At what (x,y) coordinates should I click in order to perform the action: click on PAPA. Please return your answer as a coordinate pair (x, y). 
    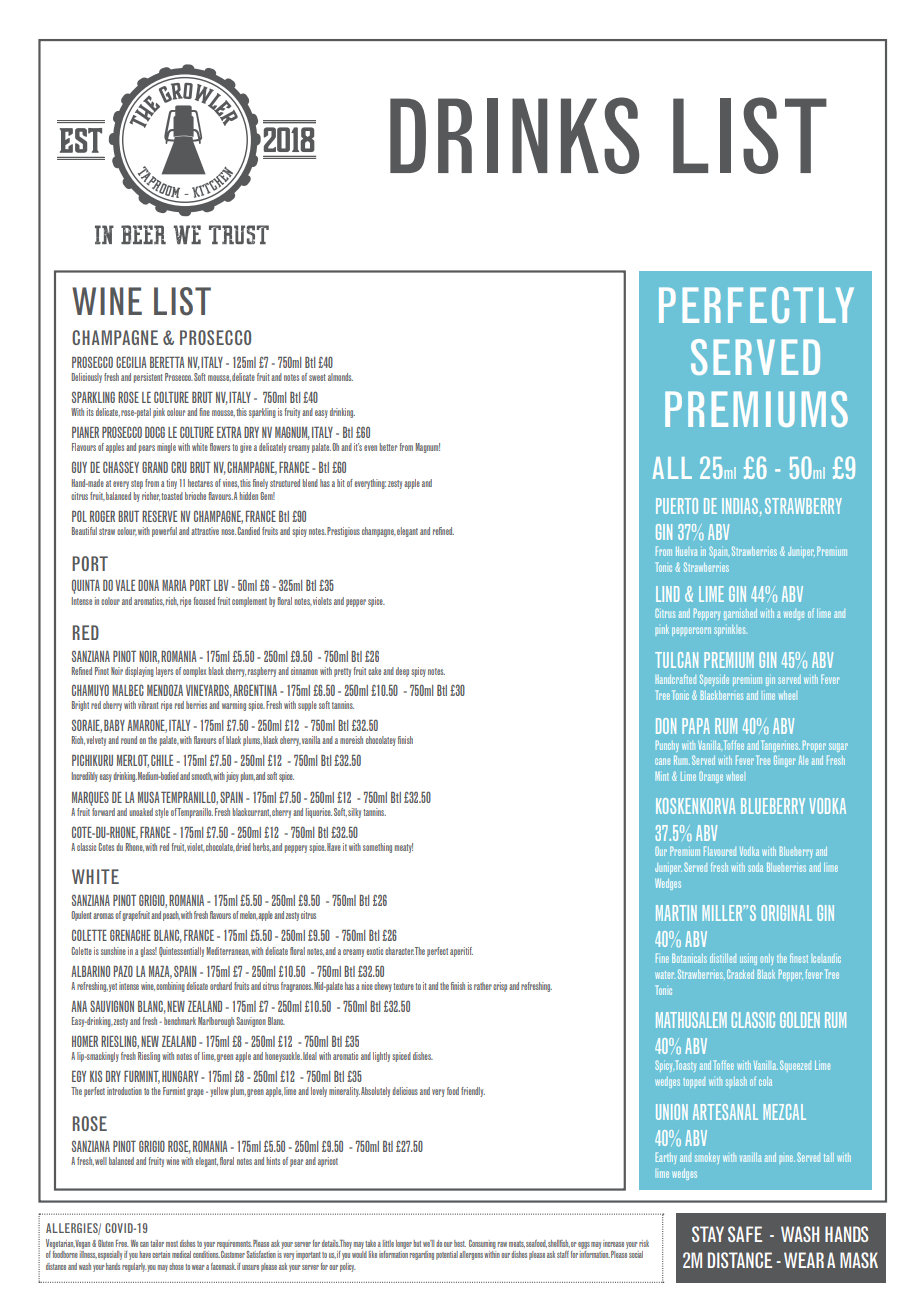
    Looking at the image, I should click on (696, 726).
